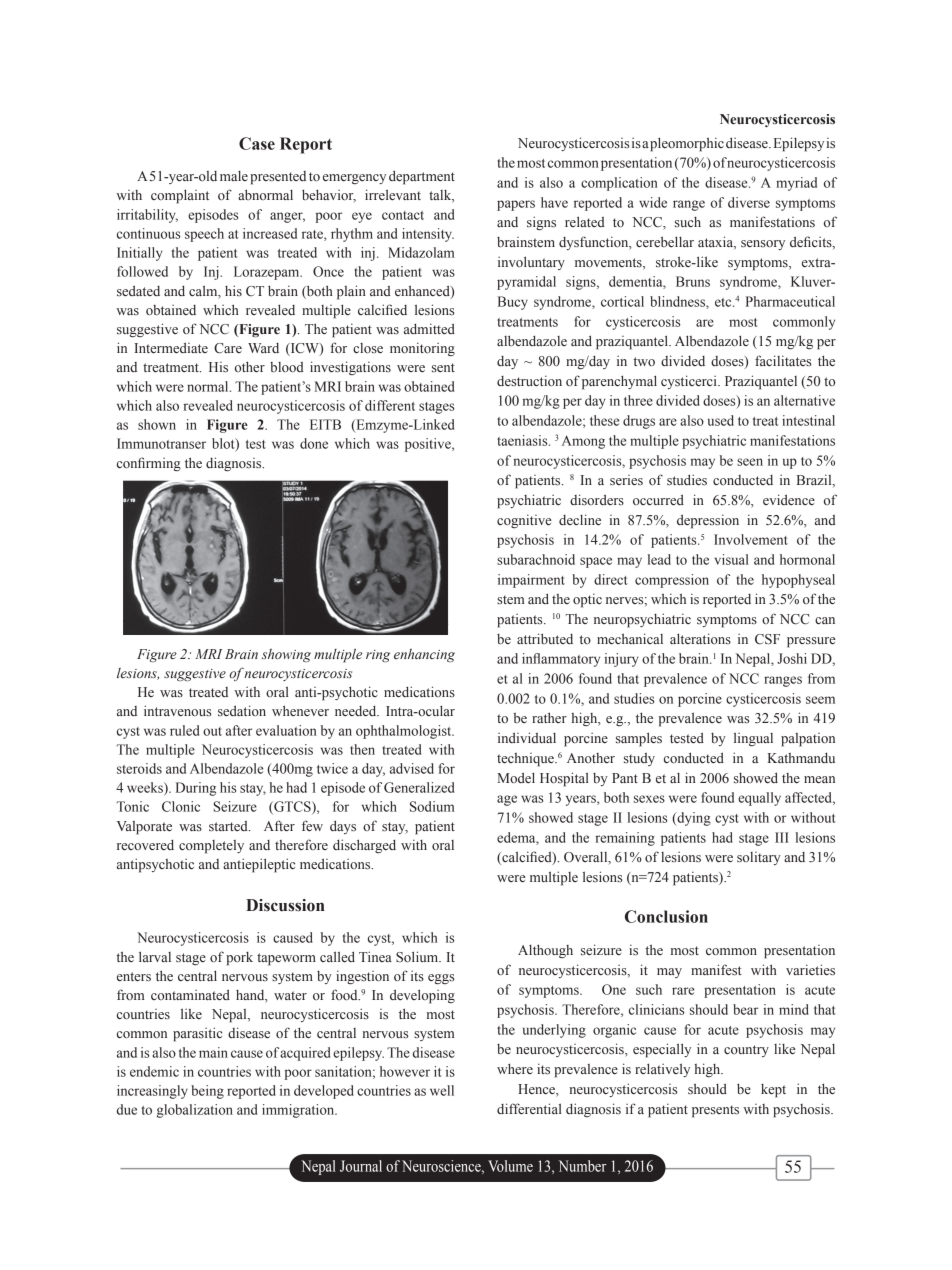  I want to click on Solium, so click(418, 957).
